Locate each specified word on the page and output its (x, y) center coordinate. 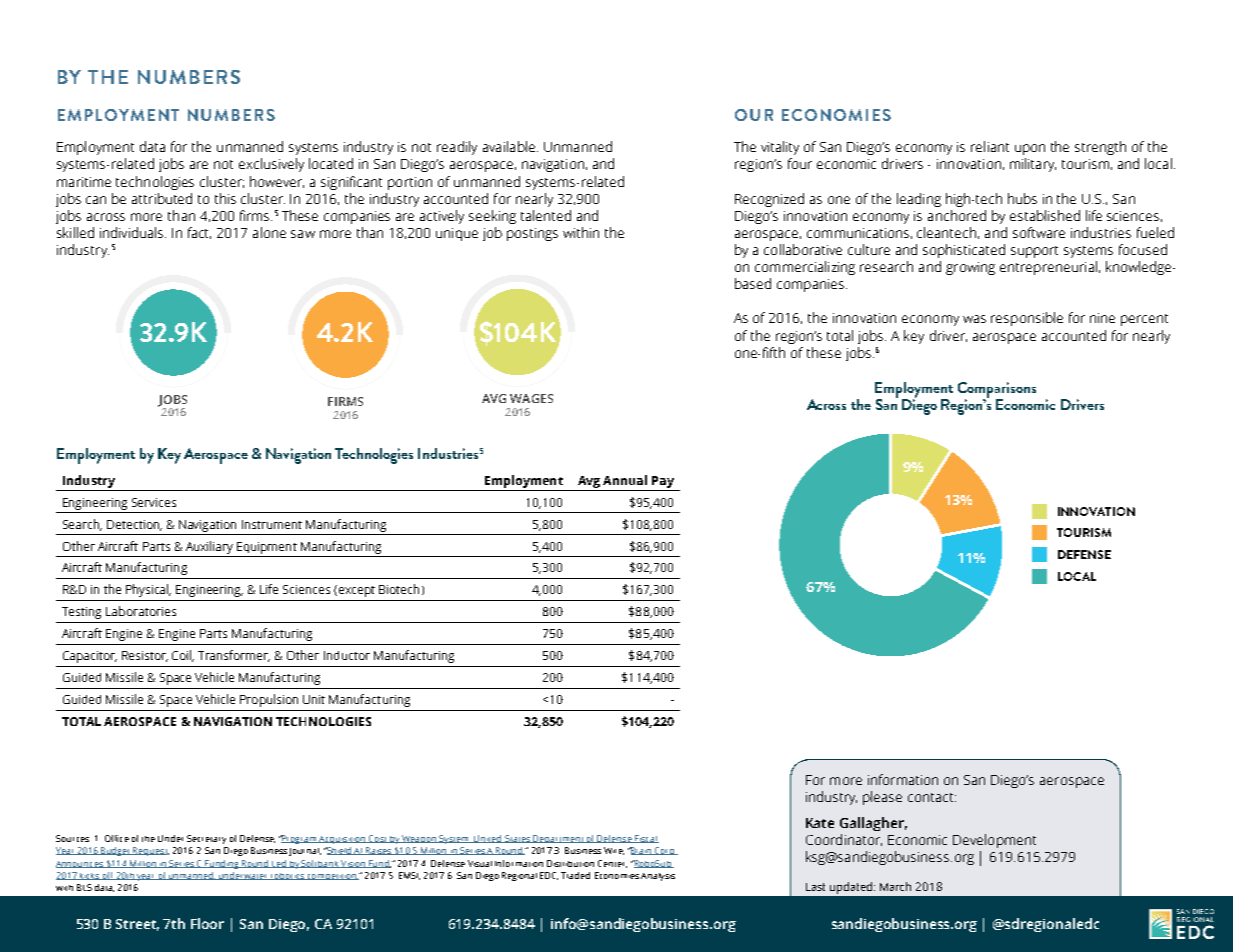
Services (154, 502)
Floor (207, 923)
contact (932, 797)
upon (1030, 149)
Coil (183, 656)
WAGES (531, 398)
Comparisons (997, 391)
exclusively (271, 165)
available (509, 146)
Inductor (347, 655)
